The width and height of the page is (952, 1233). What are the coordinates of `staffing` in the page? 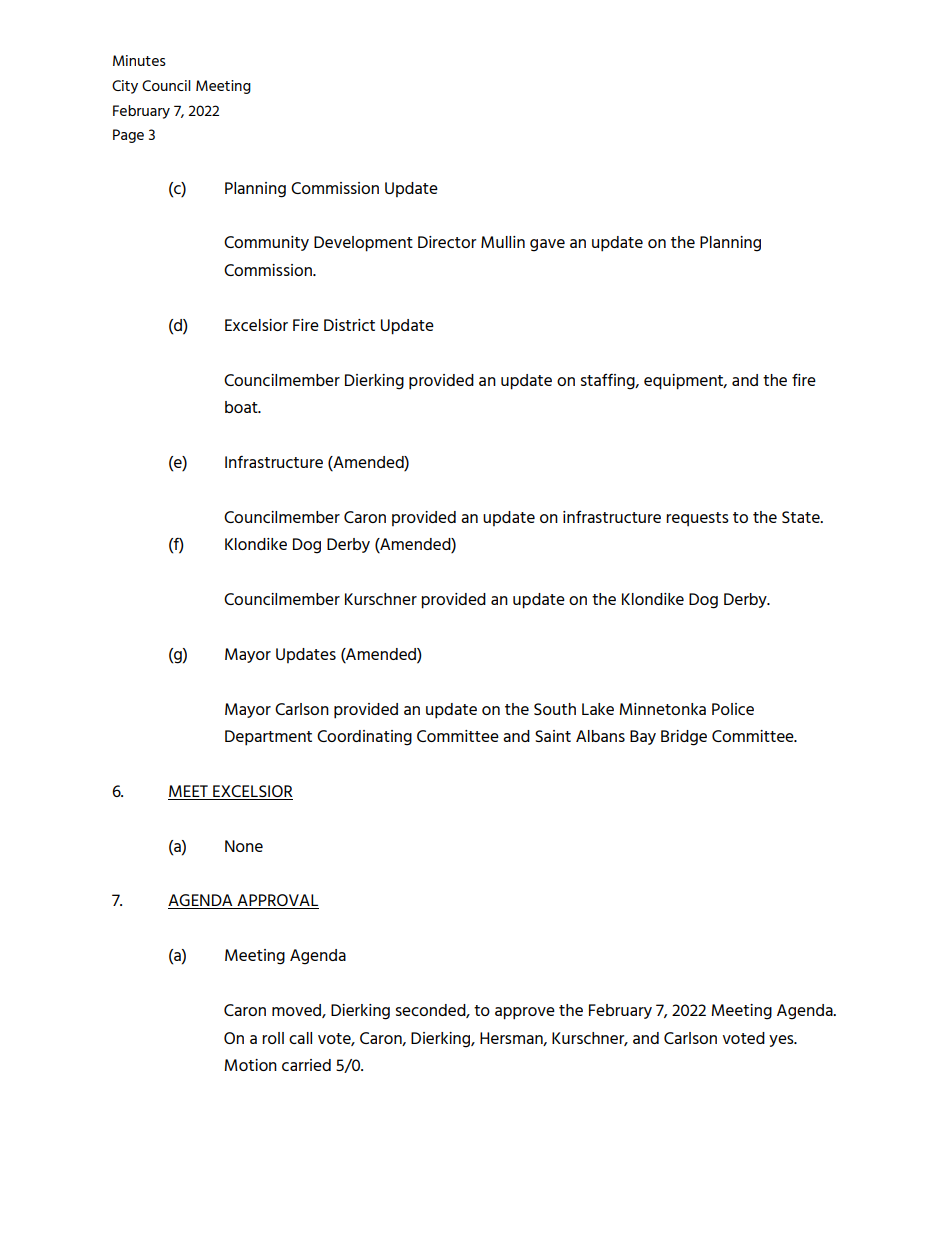 It's located at (609, 382).
